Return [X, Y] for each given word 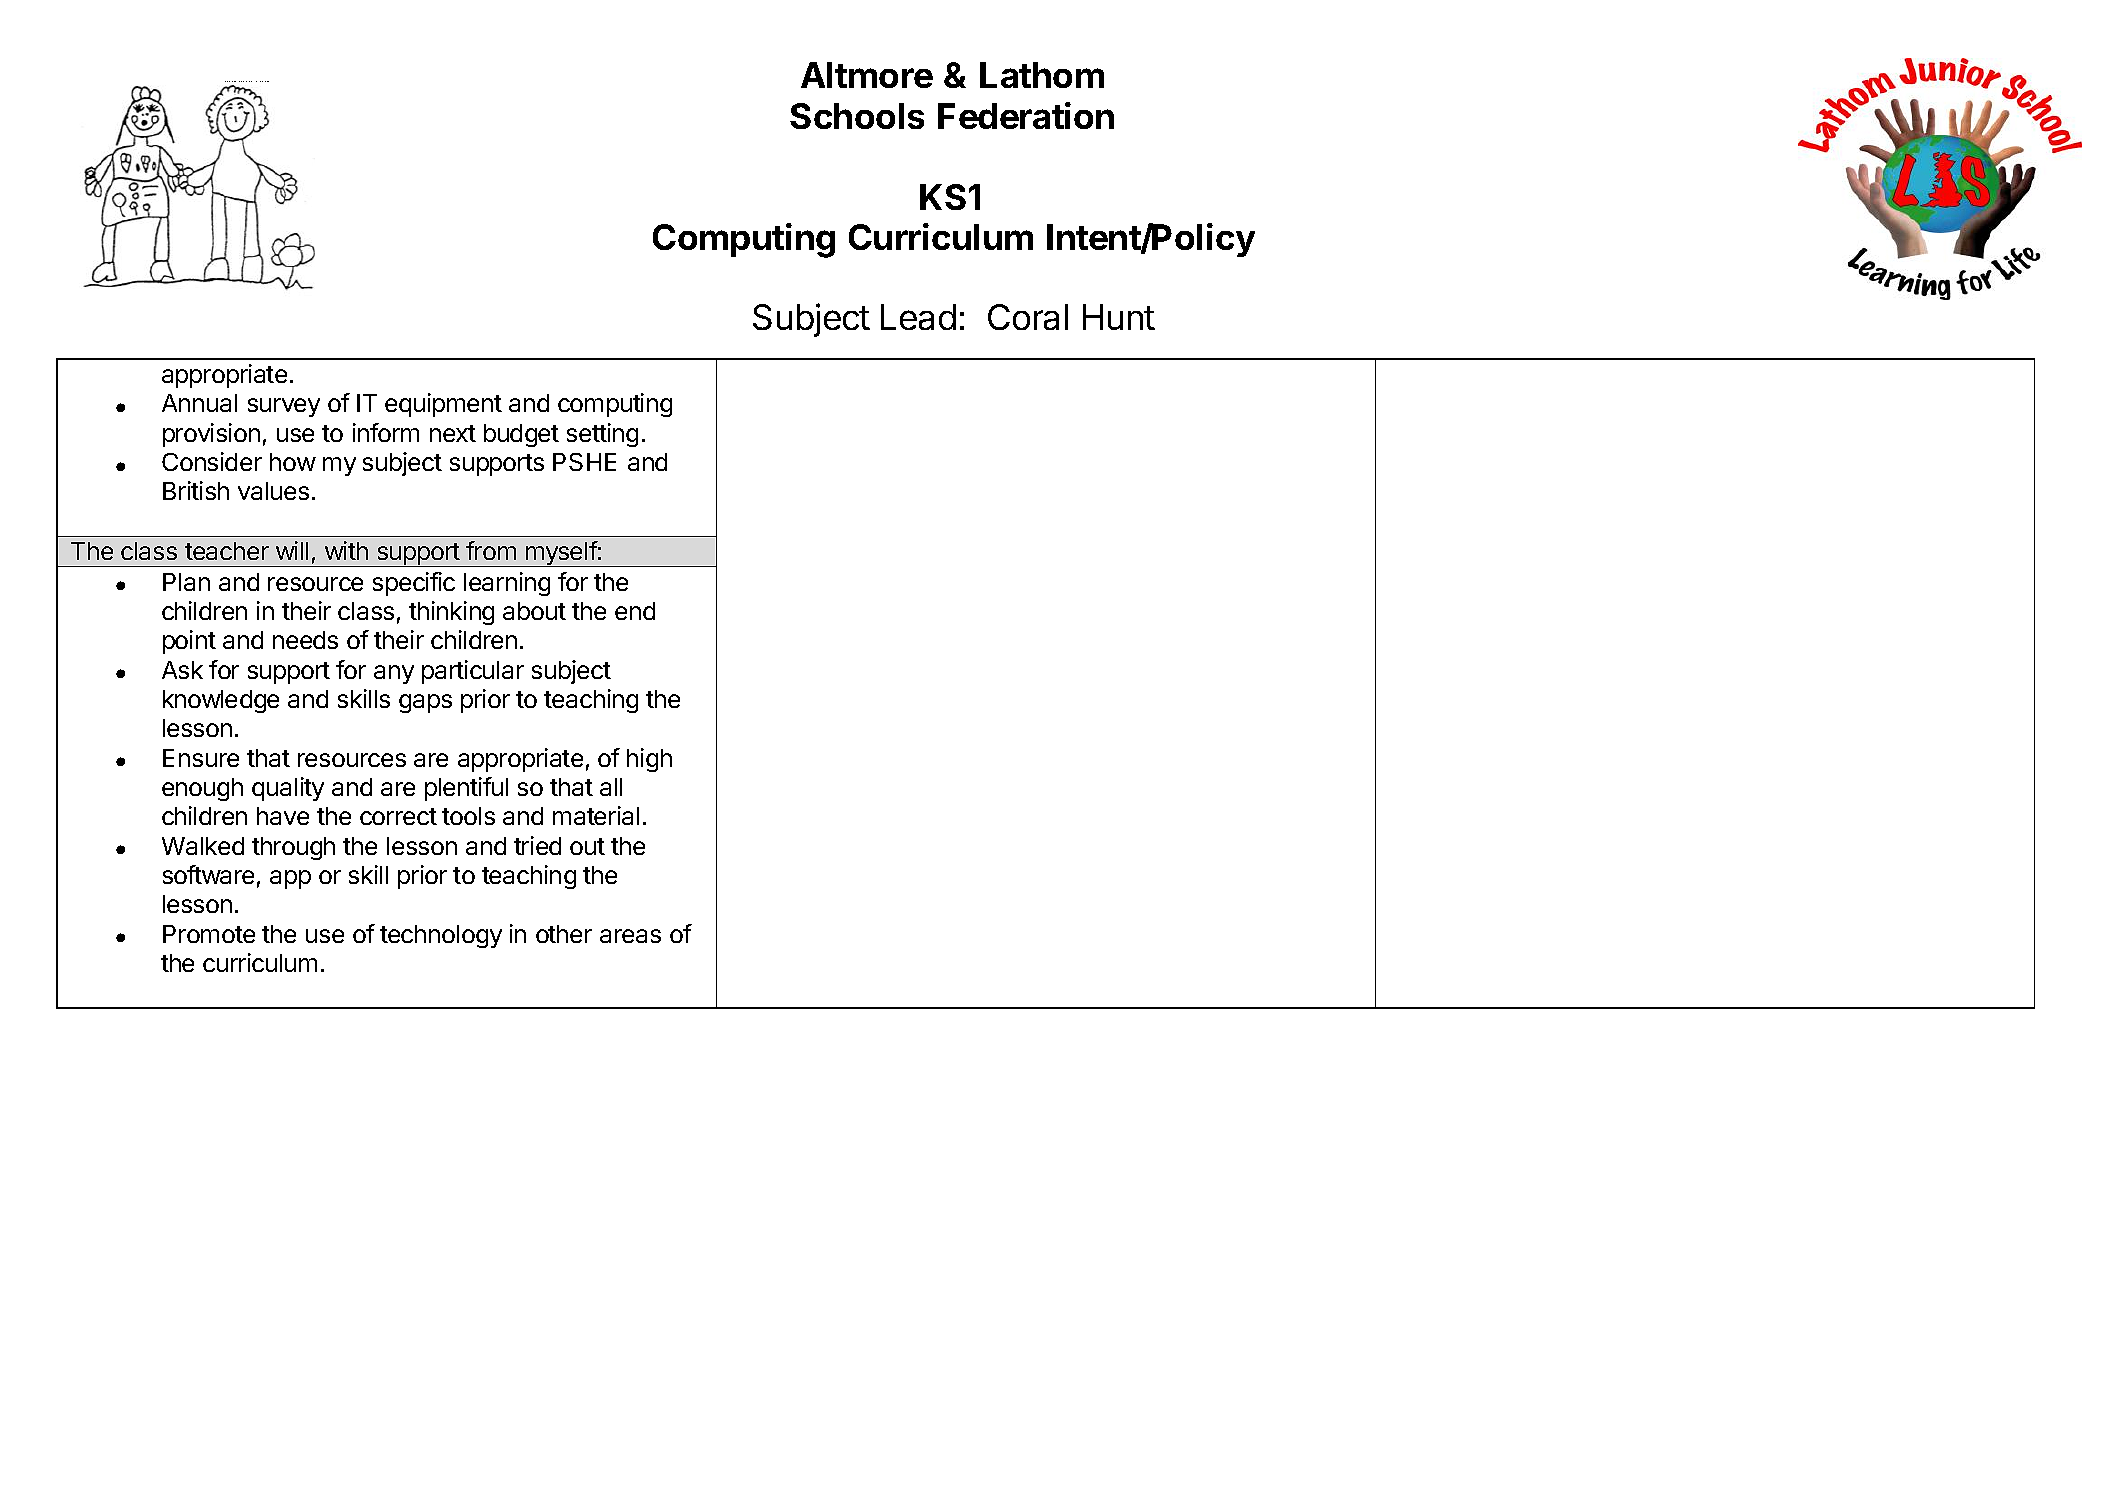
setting [602, 435]
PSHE [584, 462]
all [611, 787]
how [293, 462]
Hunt [1119, 317]
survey [284, 407]
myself [560, 554]
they [261, 81]
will [292, 550]
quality [288, 789]
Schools [857, 116]
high [649, 760]
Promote [209, 934]
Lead [918, 317]
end [635, 611]
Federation [1026, 115]
